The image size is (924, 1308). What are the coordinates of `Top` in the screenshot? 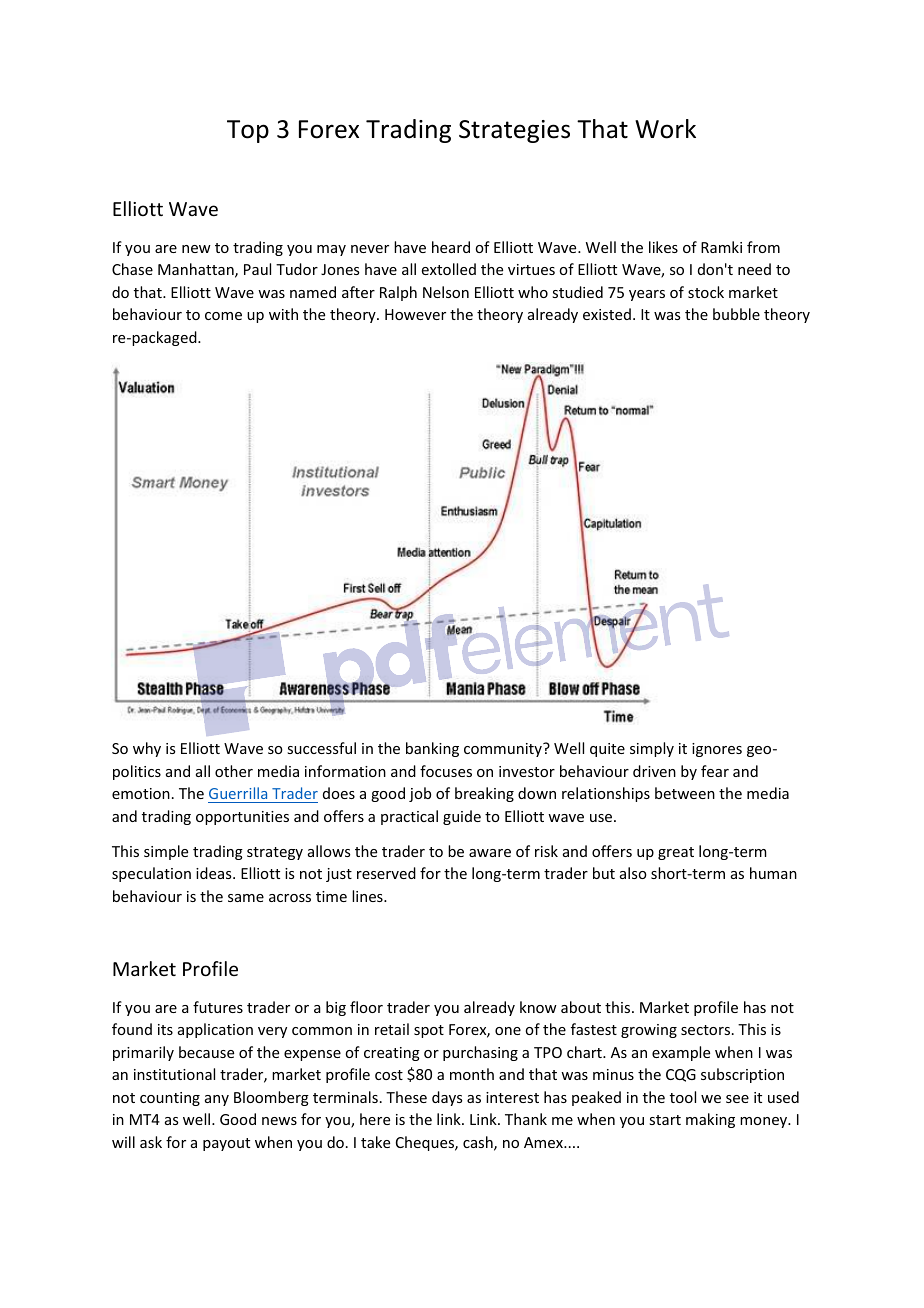 It's located at (248, 131).
